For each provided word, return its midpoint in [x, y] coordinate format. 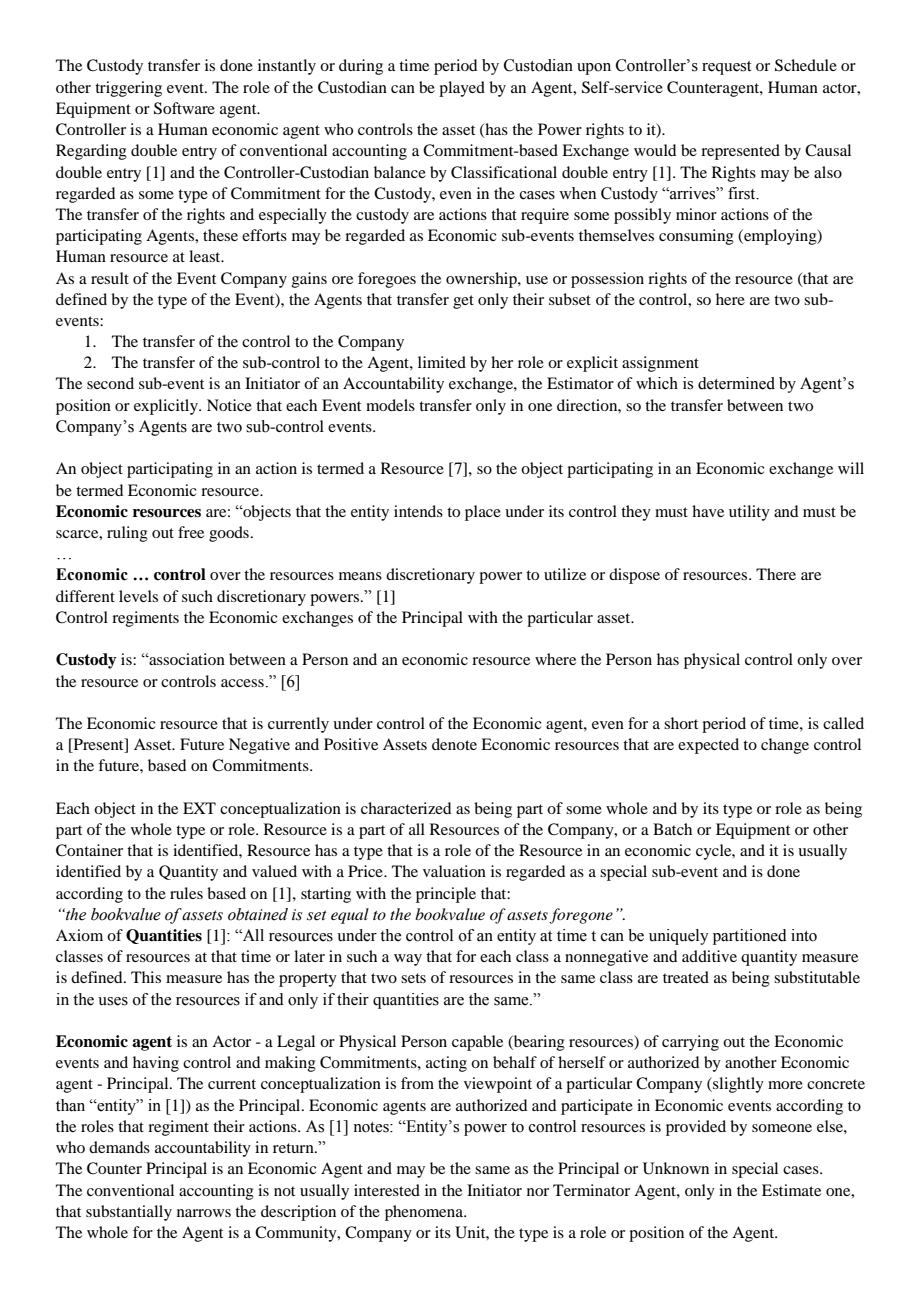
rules [186, 893]
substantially [129, 1213]
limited [442, 362]
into [804, 935]
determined [736, 383]
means [360, 576]
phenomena [425, 1213]
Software [184, 108]
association [186, 659]
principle [446, 895]
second [110, 383]
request [726, 68]
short [681, 723]
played [462, 89]
